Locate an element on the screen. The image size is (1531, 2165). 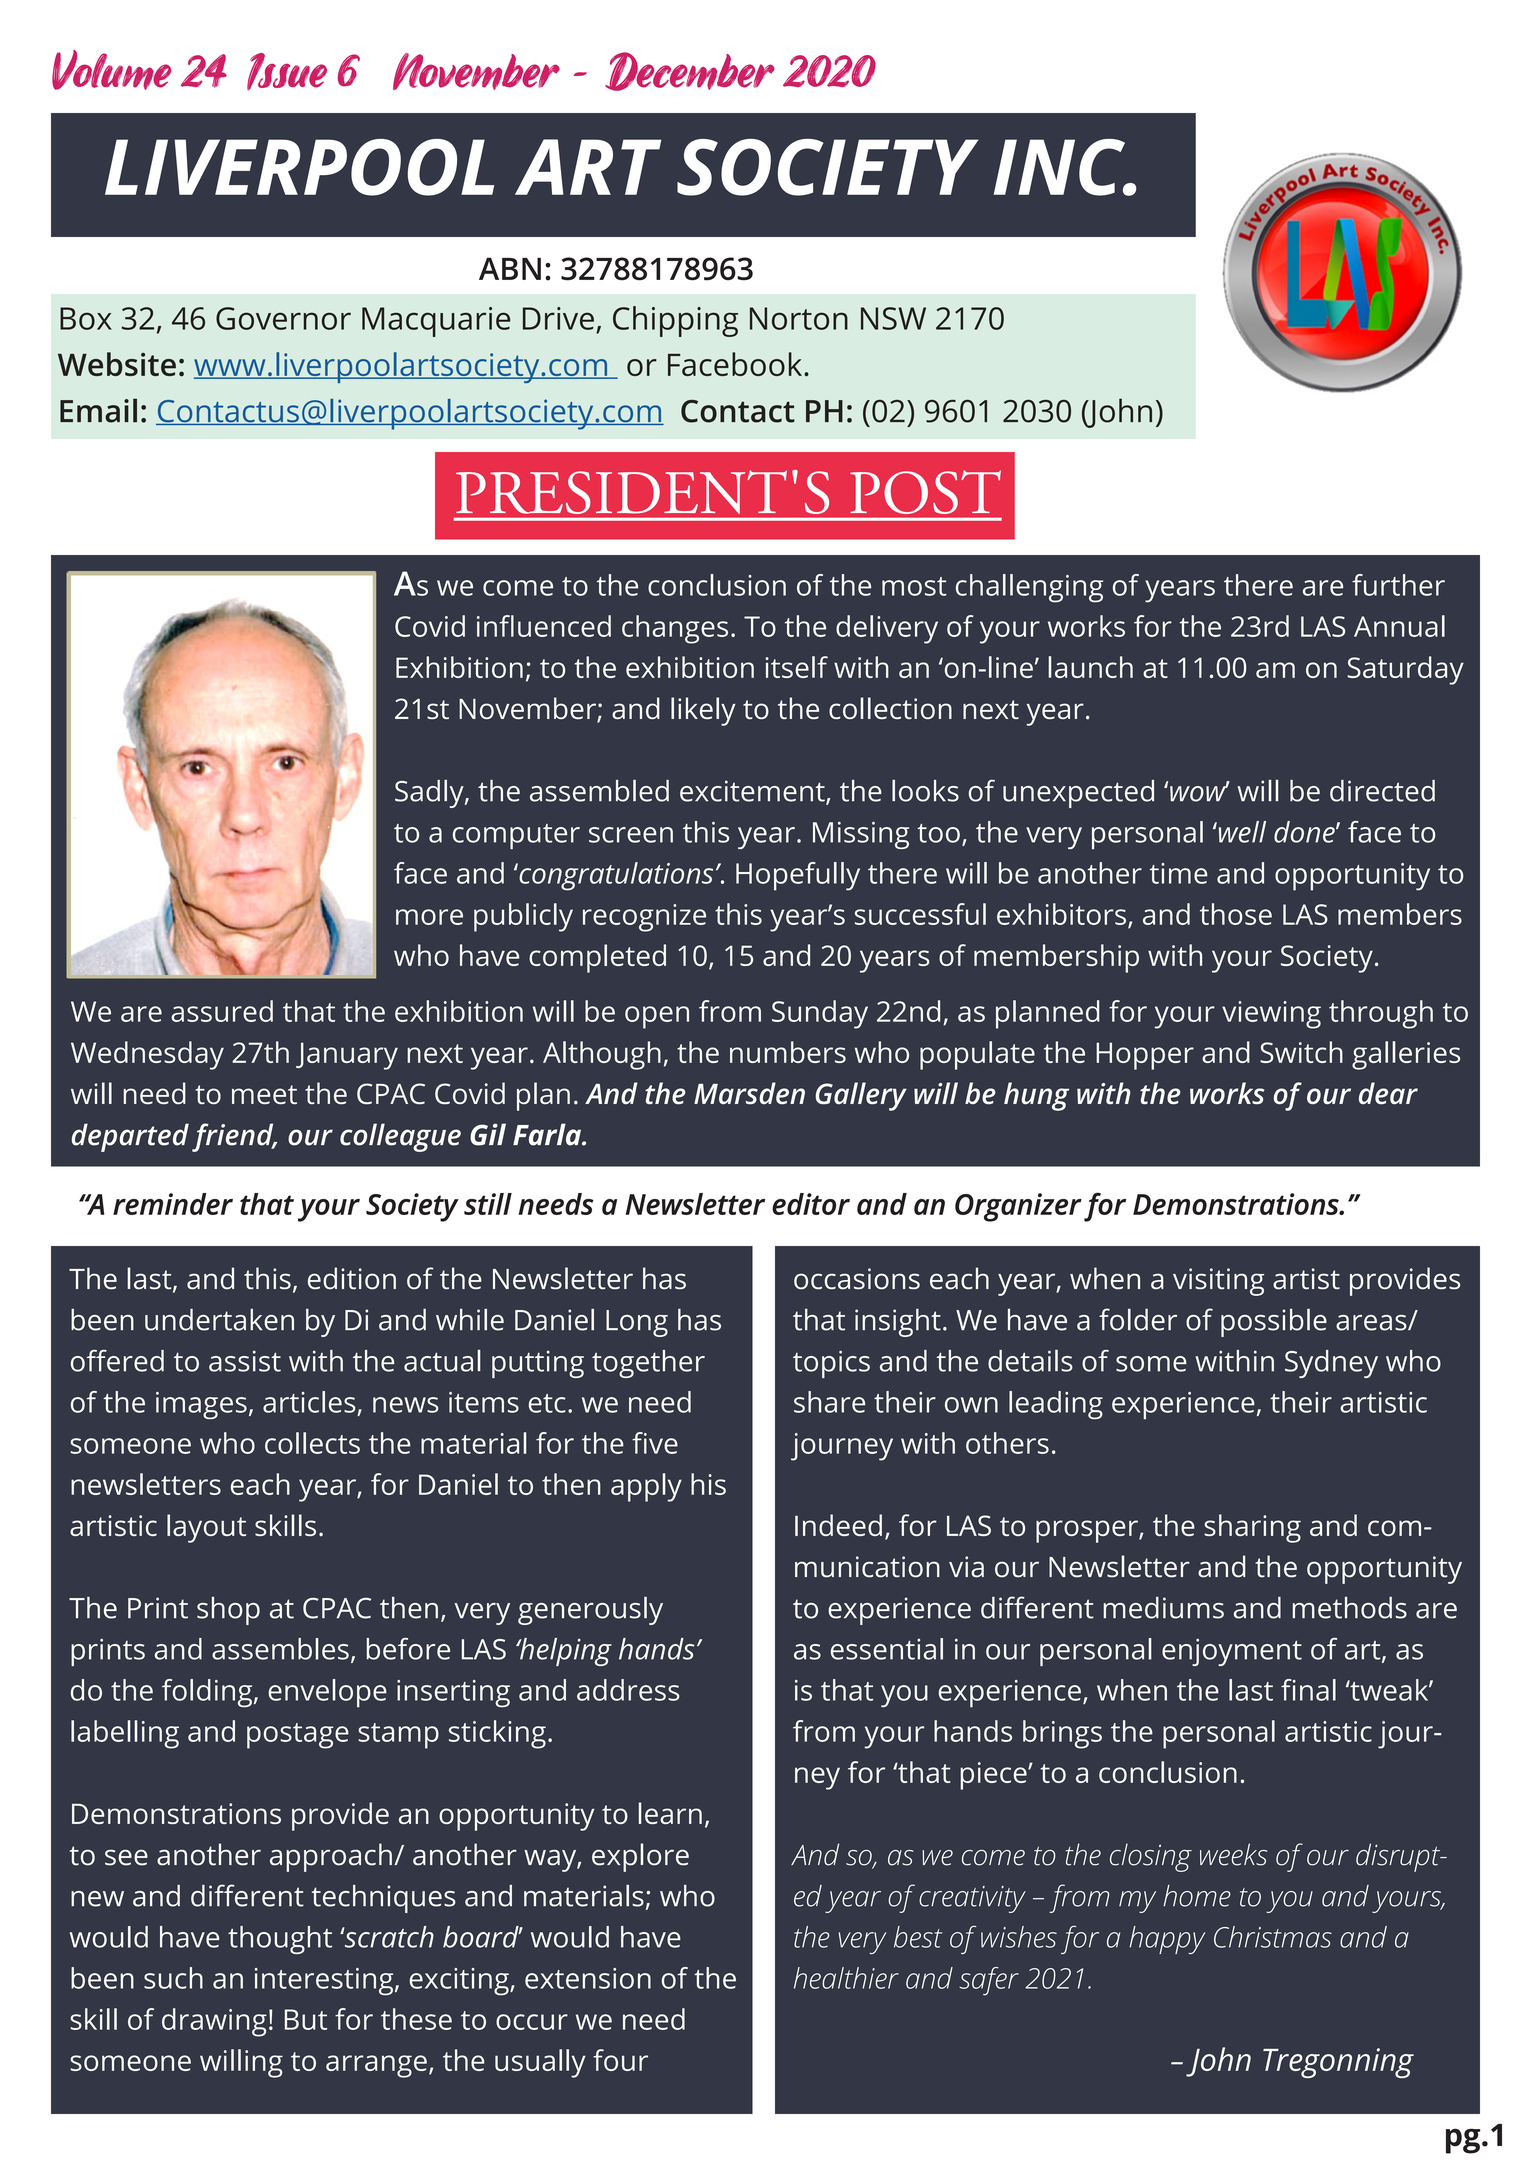
Issue is located at coordinates (287, 71).
